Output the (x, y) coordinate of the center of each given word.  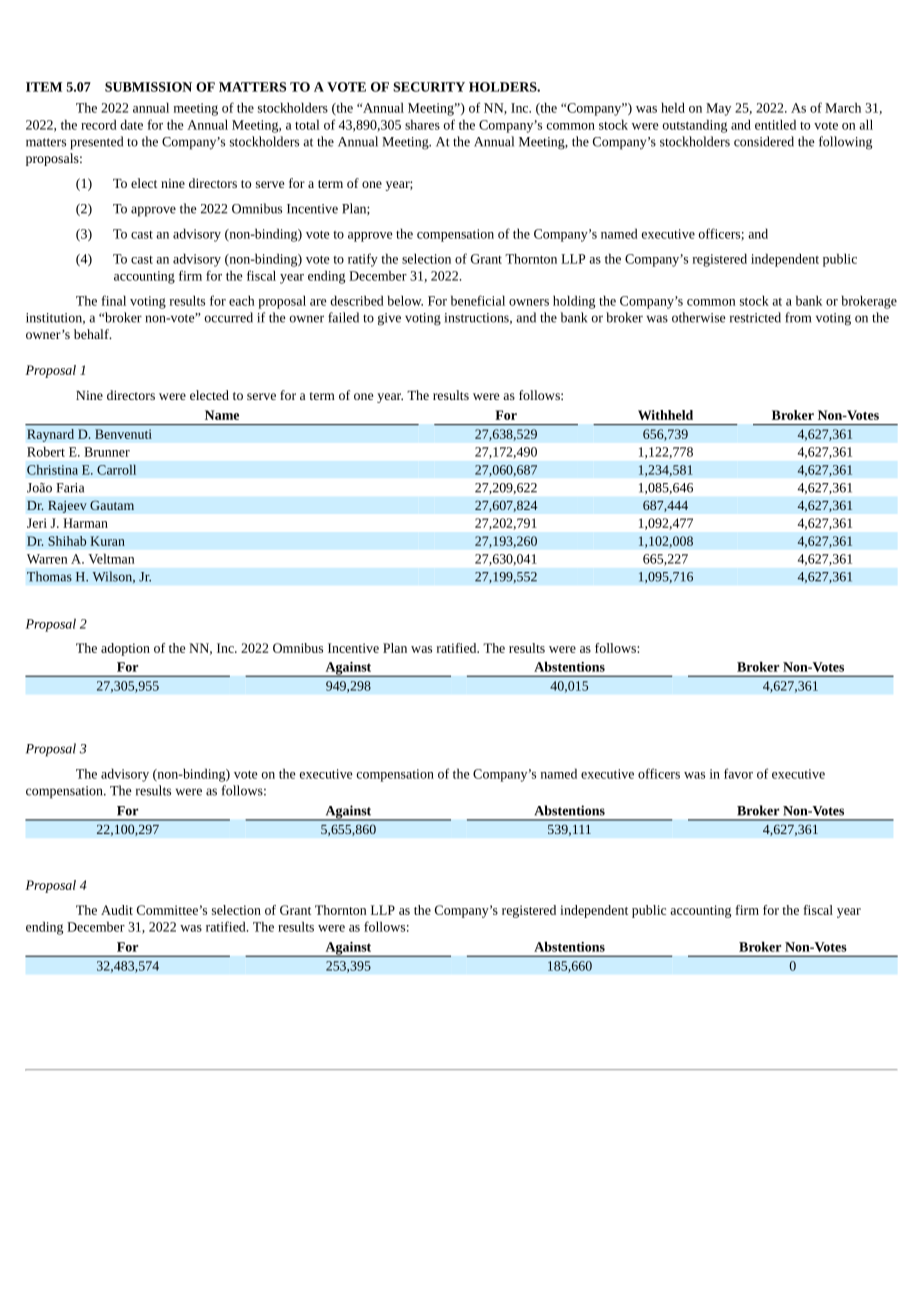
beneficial (478, 300)
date (131, 124)
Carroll (116, 469)
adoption (125, 649)
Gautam (112, 505)
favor (738, 773)
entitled (775, 124)
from (798, 317)
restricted (755, 317)
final (113, 300)
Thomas (49, 576)
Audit (117, 910)
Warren (47, 559)
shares (422, 124)
